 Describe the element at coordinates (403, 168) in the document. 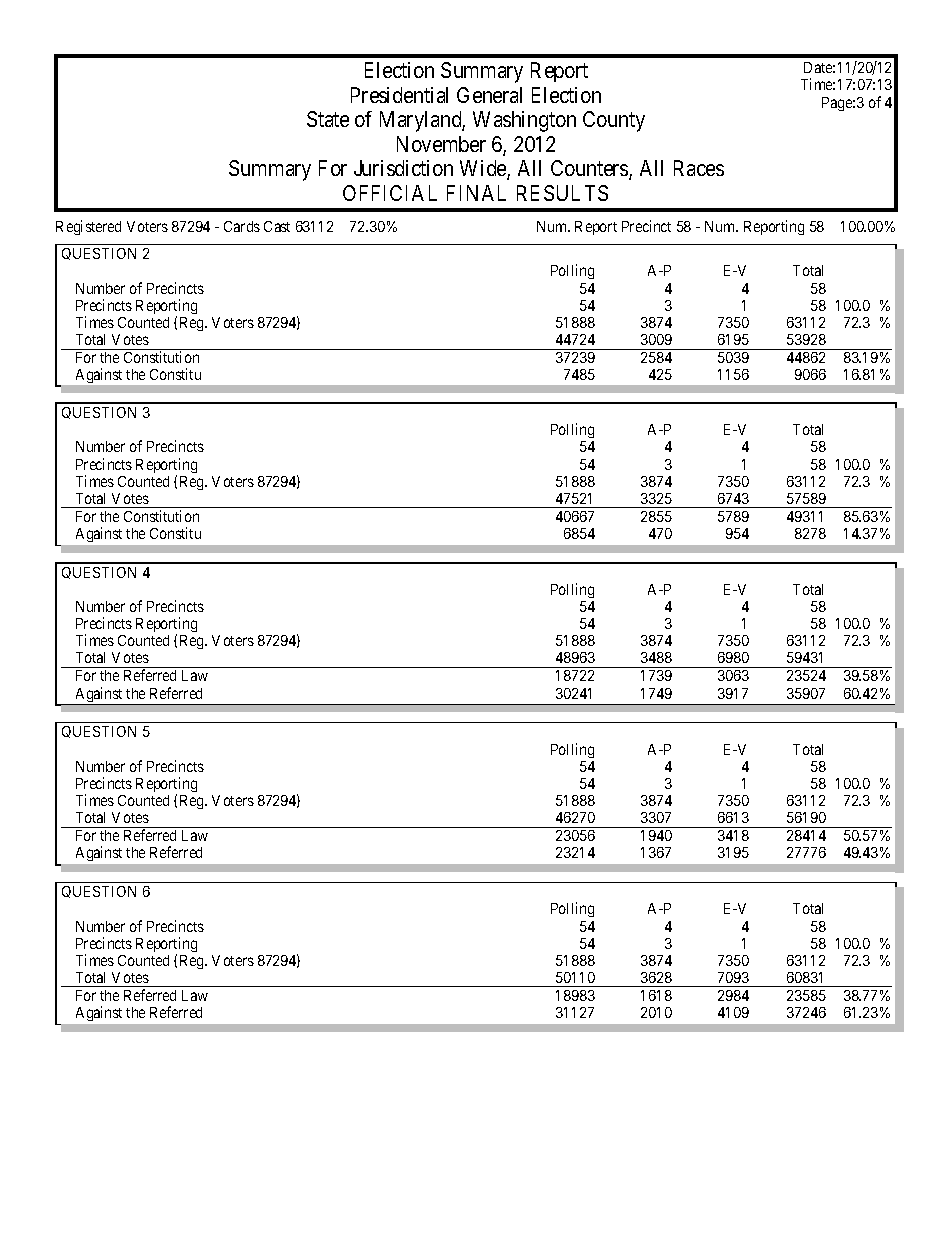

I see `Jurisdiction` at that location.
